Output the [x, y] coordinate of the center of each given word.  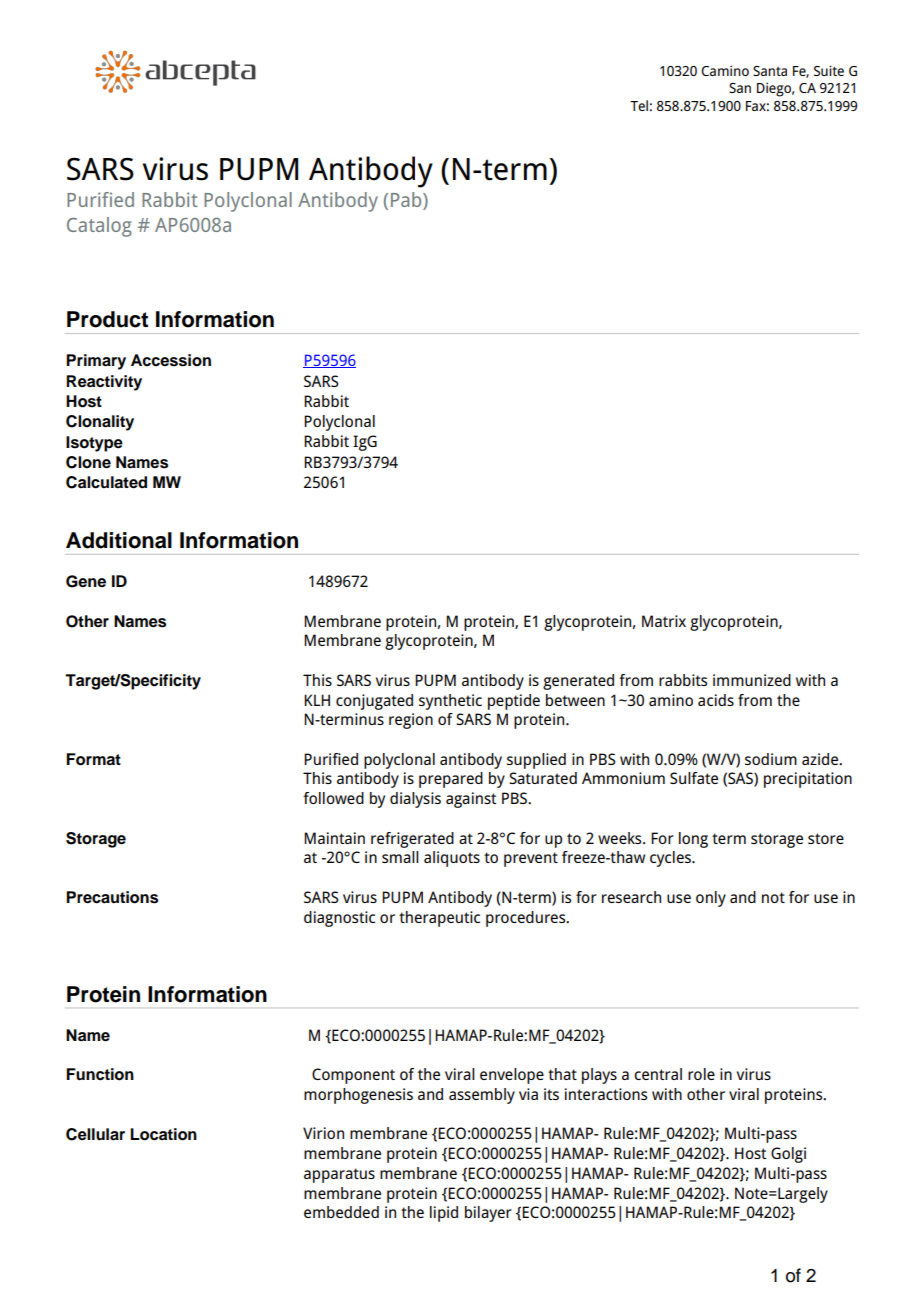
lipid [444, 1214]
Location [163, 1134]
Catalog [99, 227]
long [693, 840]
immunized [752, 680]
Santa [770, 71]
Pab [407, 201]
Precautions [112, 897]
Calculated [106, 482]
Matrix [664, 621]
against [471, 800]
